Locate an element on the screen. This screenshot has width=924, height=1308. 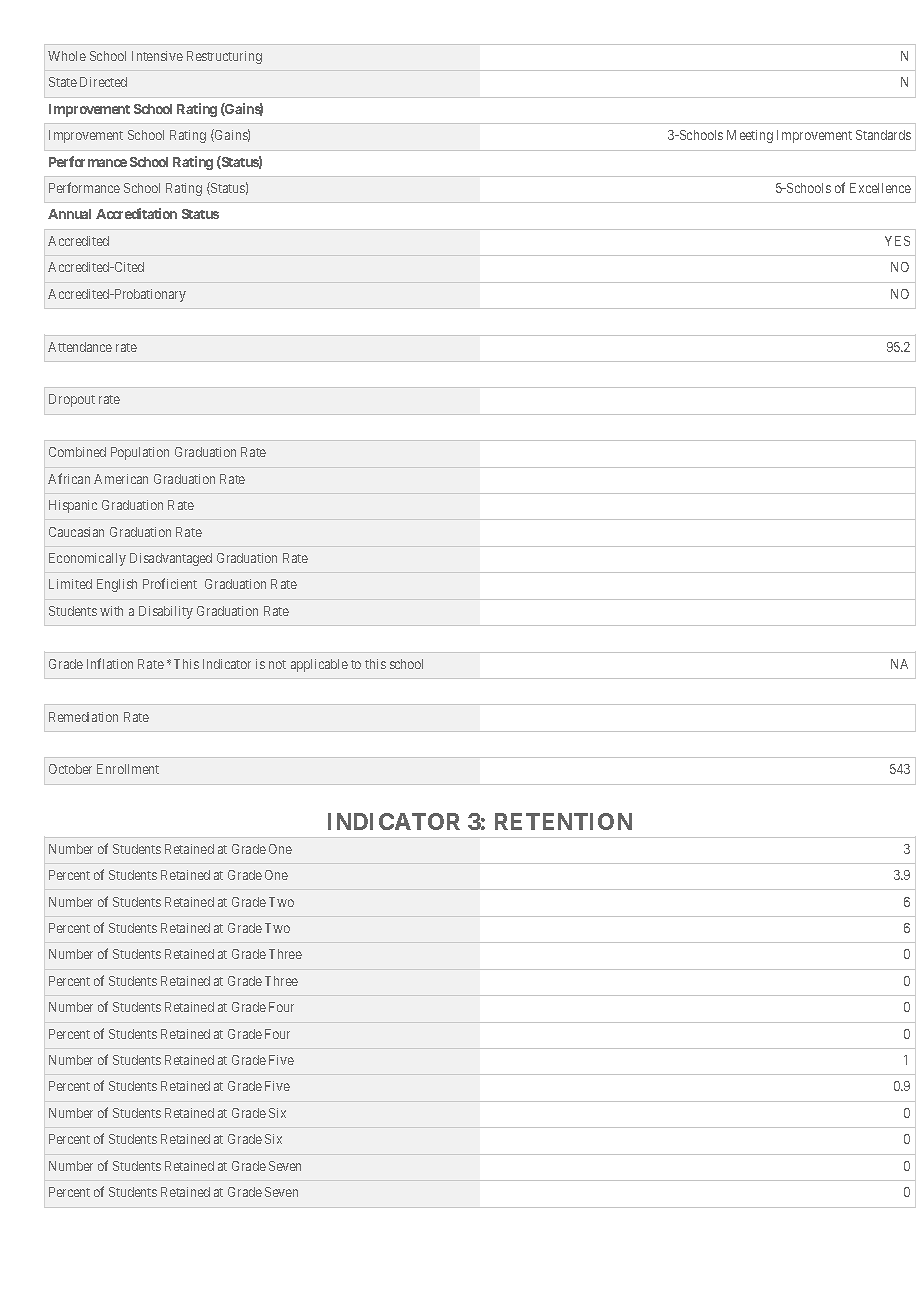
Enrollment is located at coordinates (128, 769).
